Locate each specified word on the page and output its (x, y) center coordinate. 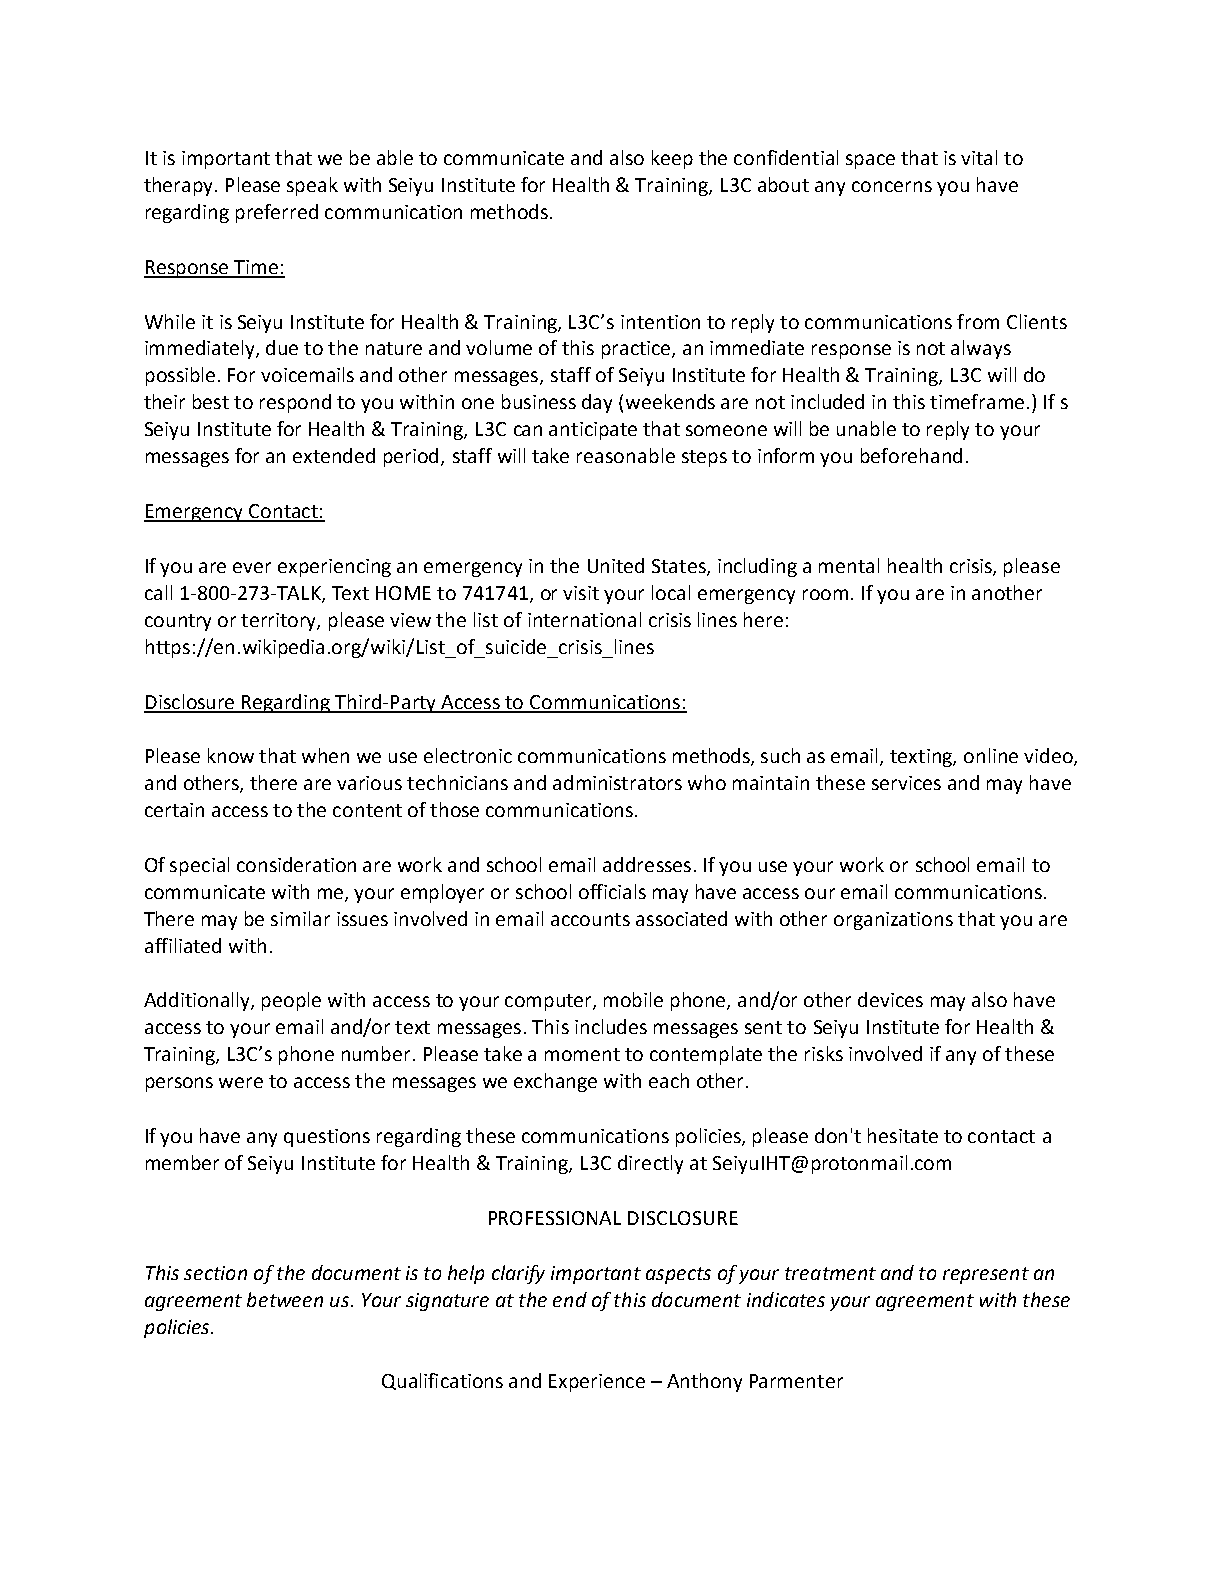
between (285, 1299)
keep (672, 159)
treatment (830, 1273)
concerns (892, 186)
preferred (277, 213)
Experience (597, 1383)
